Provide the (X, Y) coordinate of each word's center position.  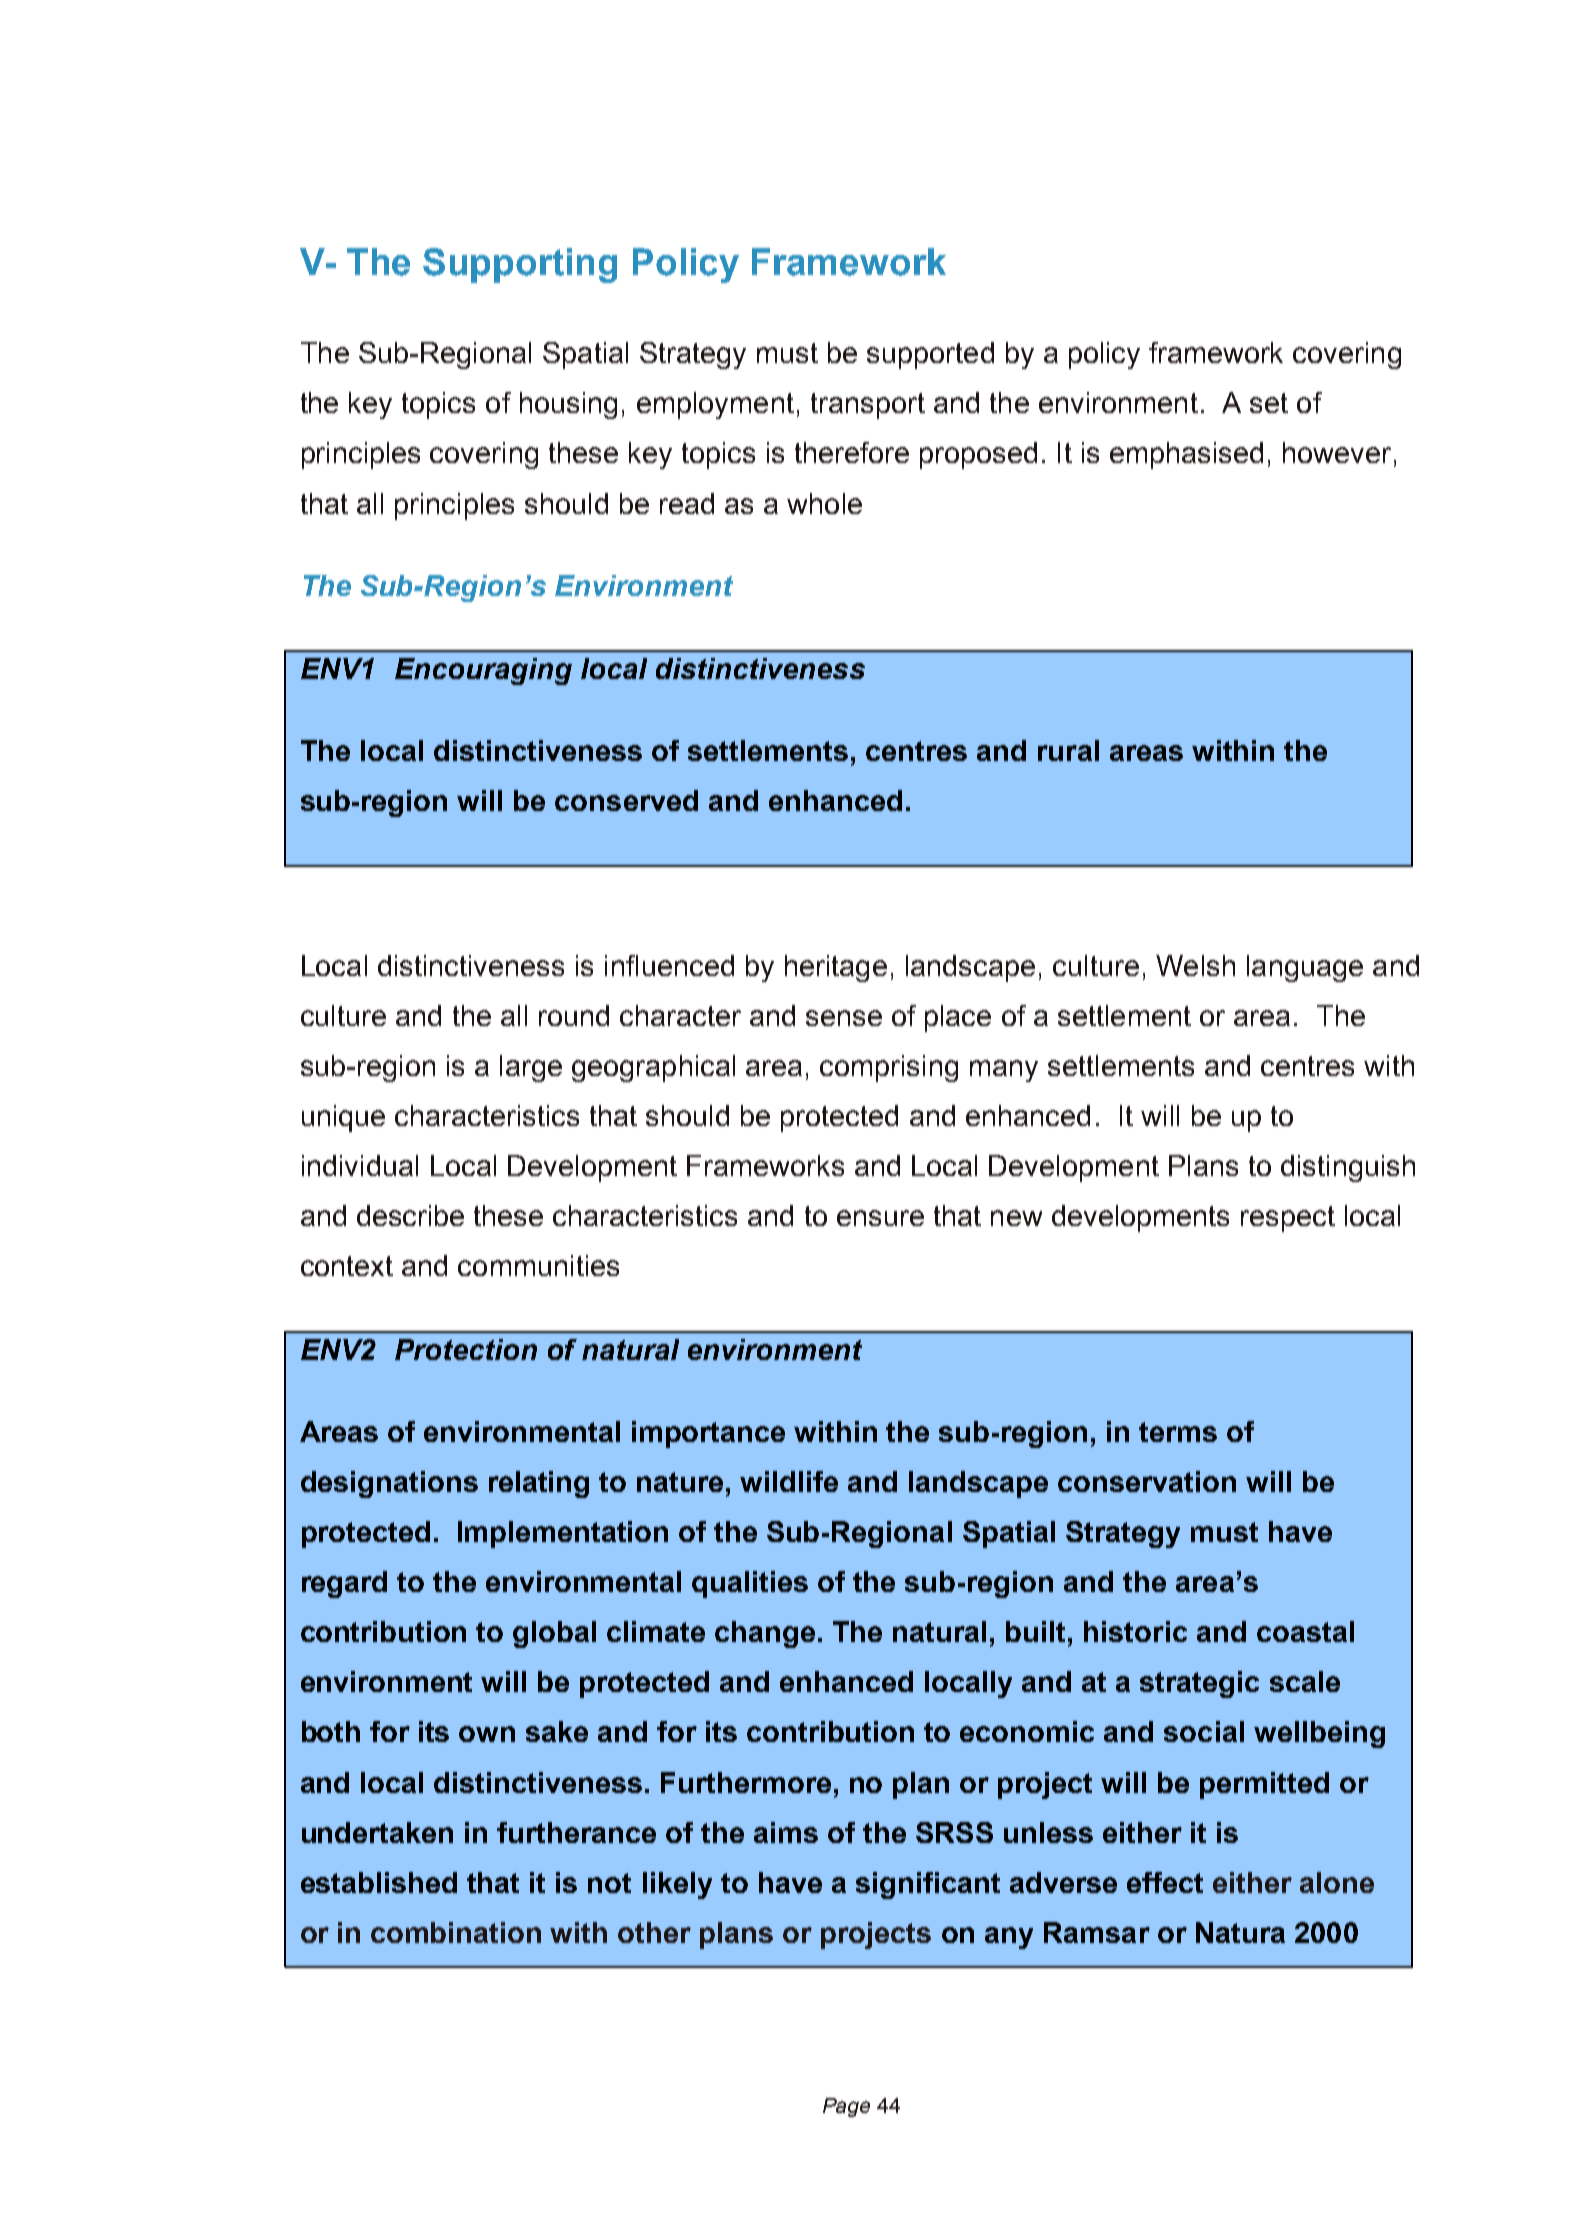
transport (868, 406)
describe (410, 1215)
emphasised (1186, 455)
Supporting (520, 265)
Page (846, 2107)
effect (1165, 1882)
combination (456, 1932)
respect (1288, 1219)
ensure (880, 1218)
